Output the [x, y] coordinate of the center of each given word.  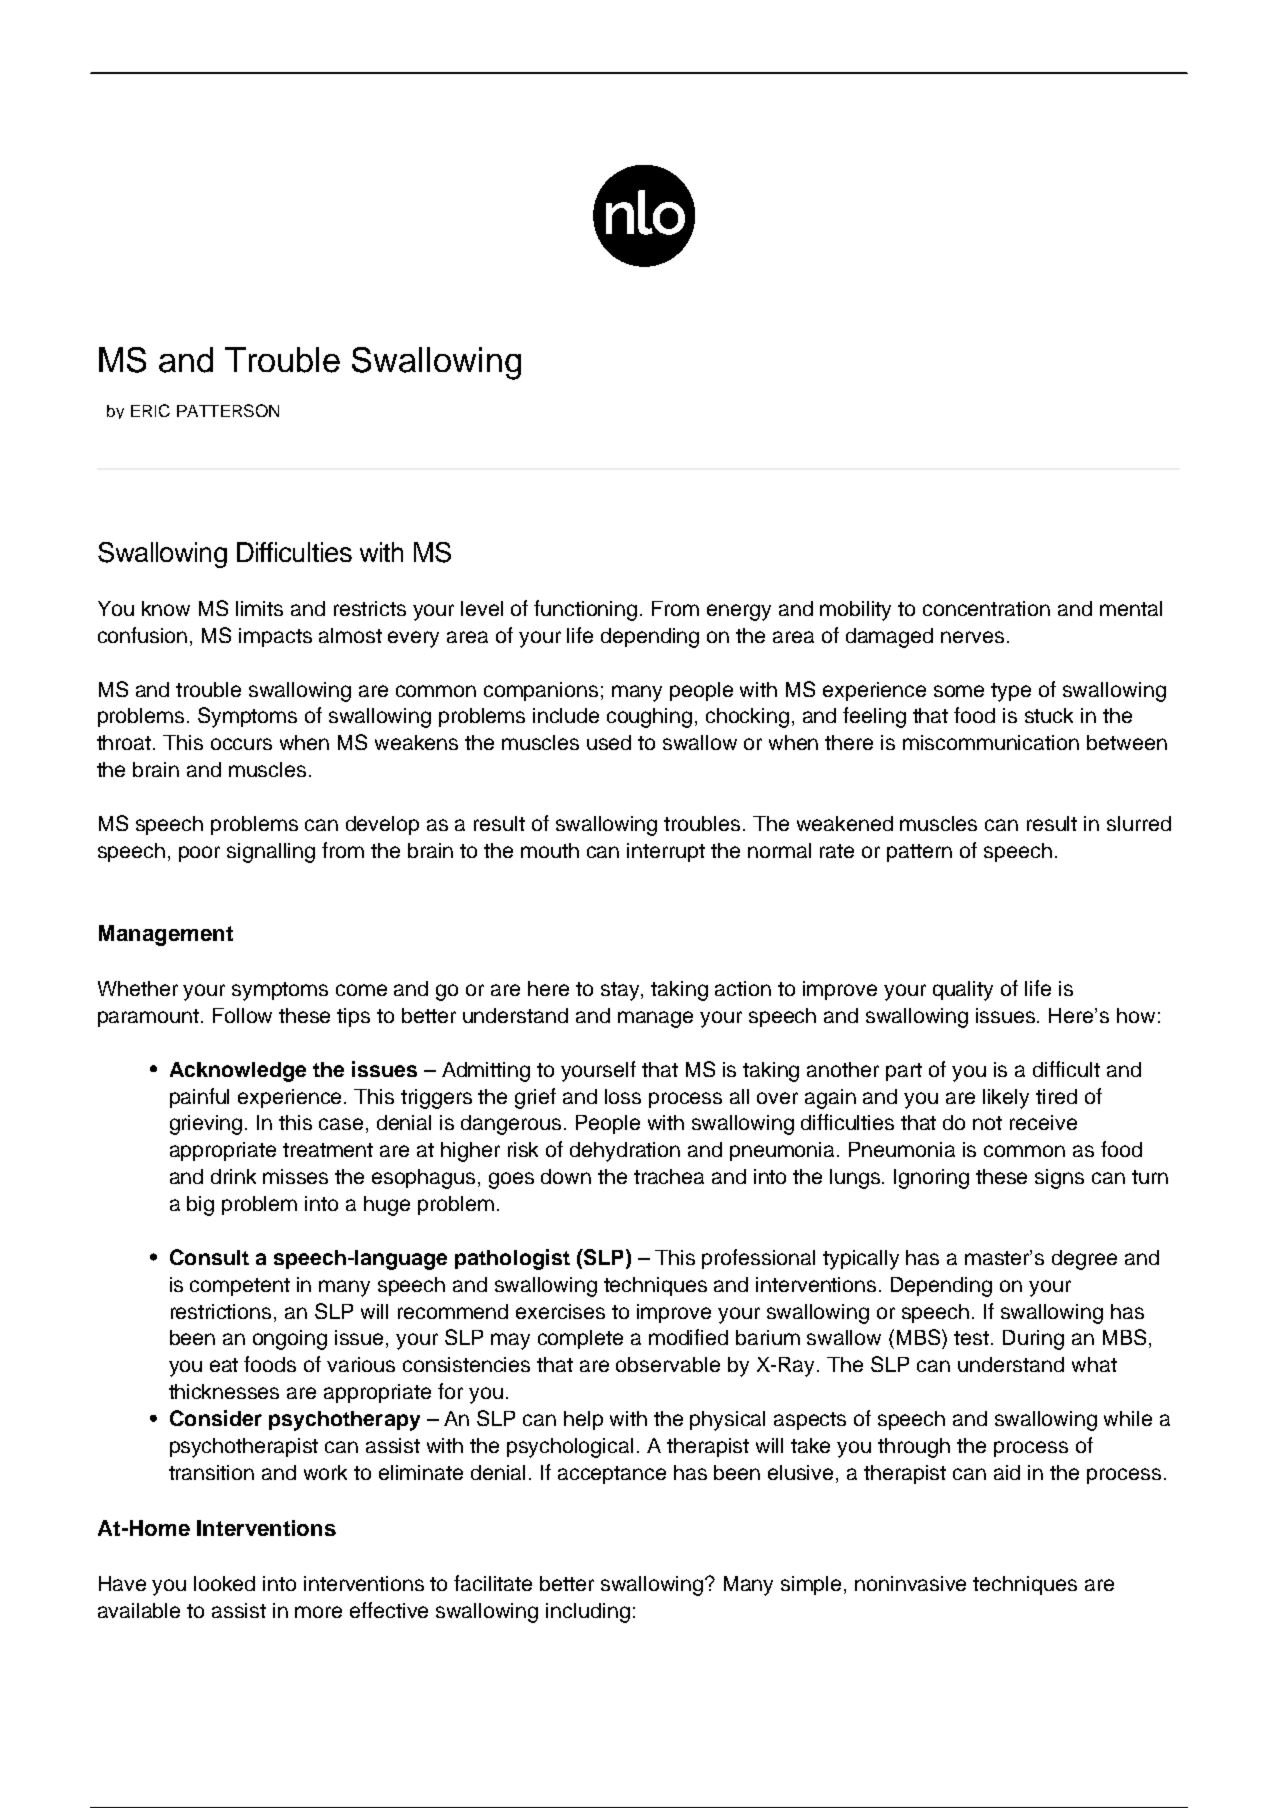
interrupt [666, 852]
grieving [206, 1125]
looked [224, 1583]
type [1011, 692]
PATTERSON [228, 410]
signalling [271, 853]
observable [668, 1364]
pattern [919, 853]
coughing [649, 718]
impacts [275, 637]
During [1033, 1340]
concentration [986, 608]
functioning [585, 610]
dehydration [625, 1152]
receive [1043, 1122]
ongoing [290, 1340]
